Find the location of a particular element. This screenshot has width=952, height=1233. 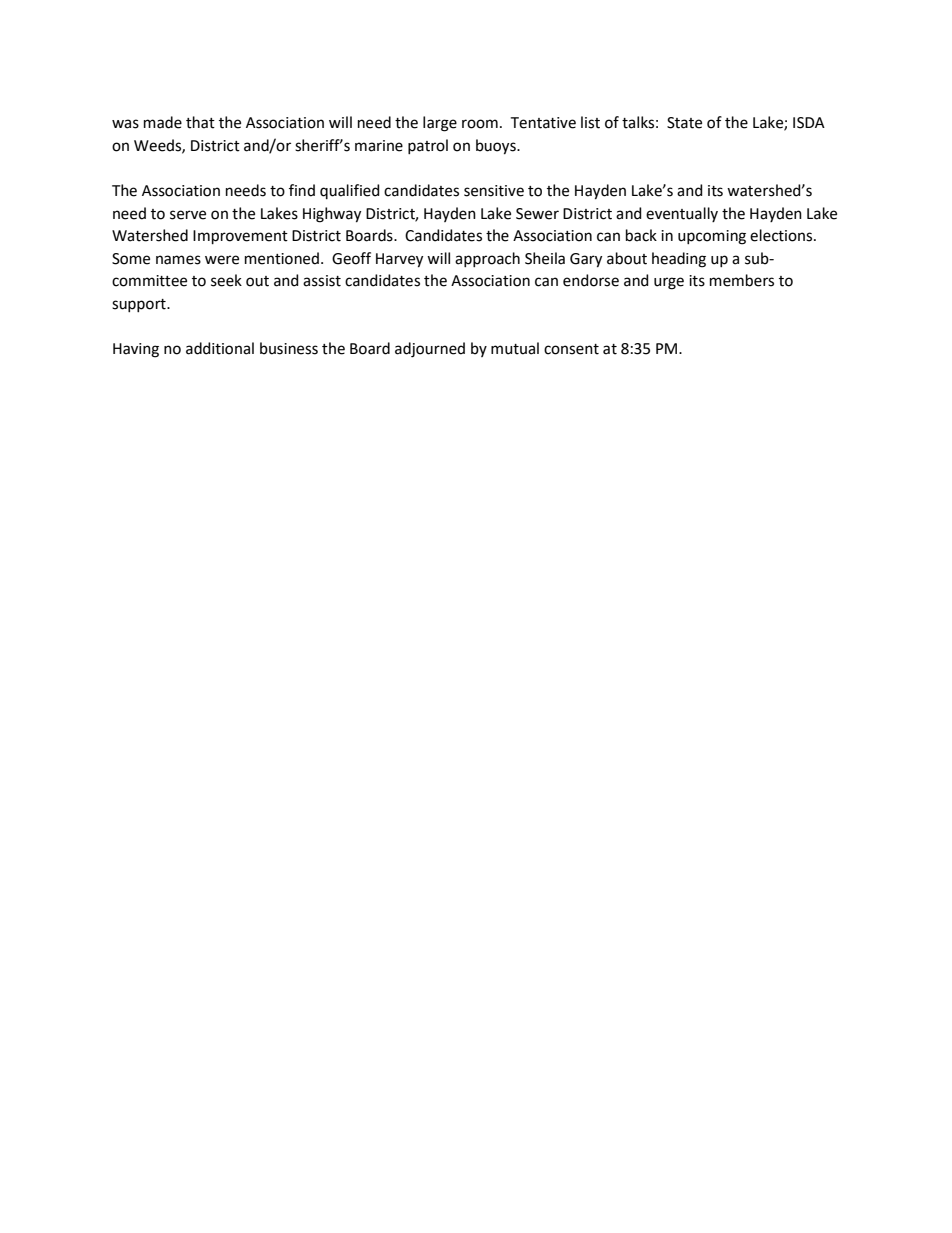

members is located at coordinates (742, 280).
